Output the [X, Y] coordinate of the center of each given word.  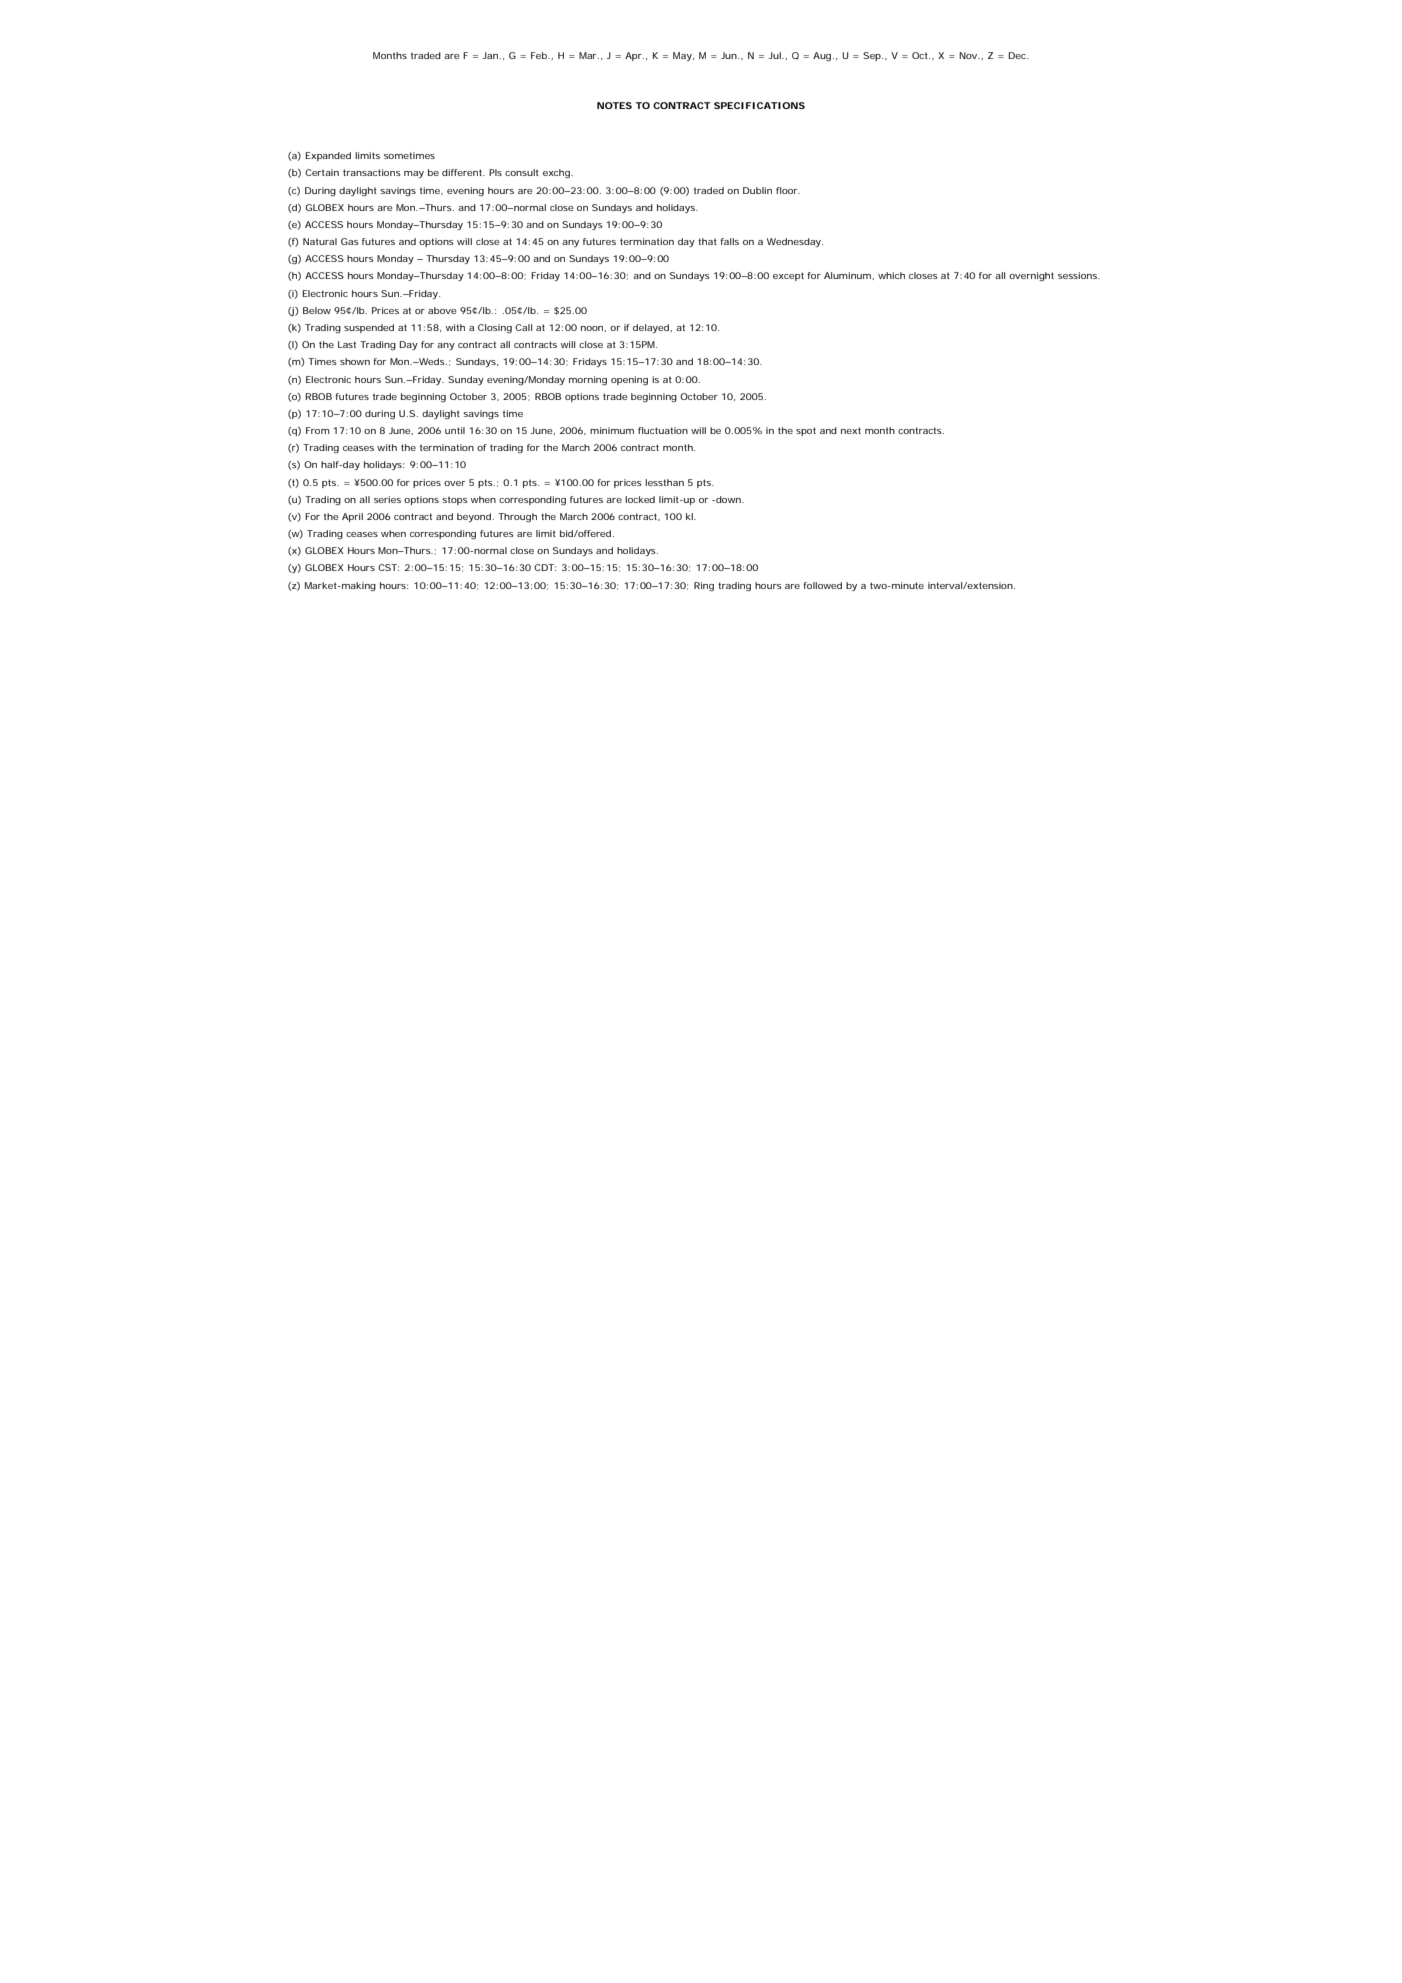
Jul [775, 55]
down [728, 499]
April [352, 517]
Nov [969, 55]
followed [822, 585]
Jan [490, 55]
